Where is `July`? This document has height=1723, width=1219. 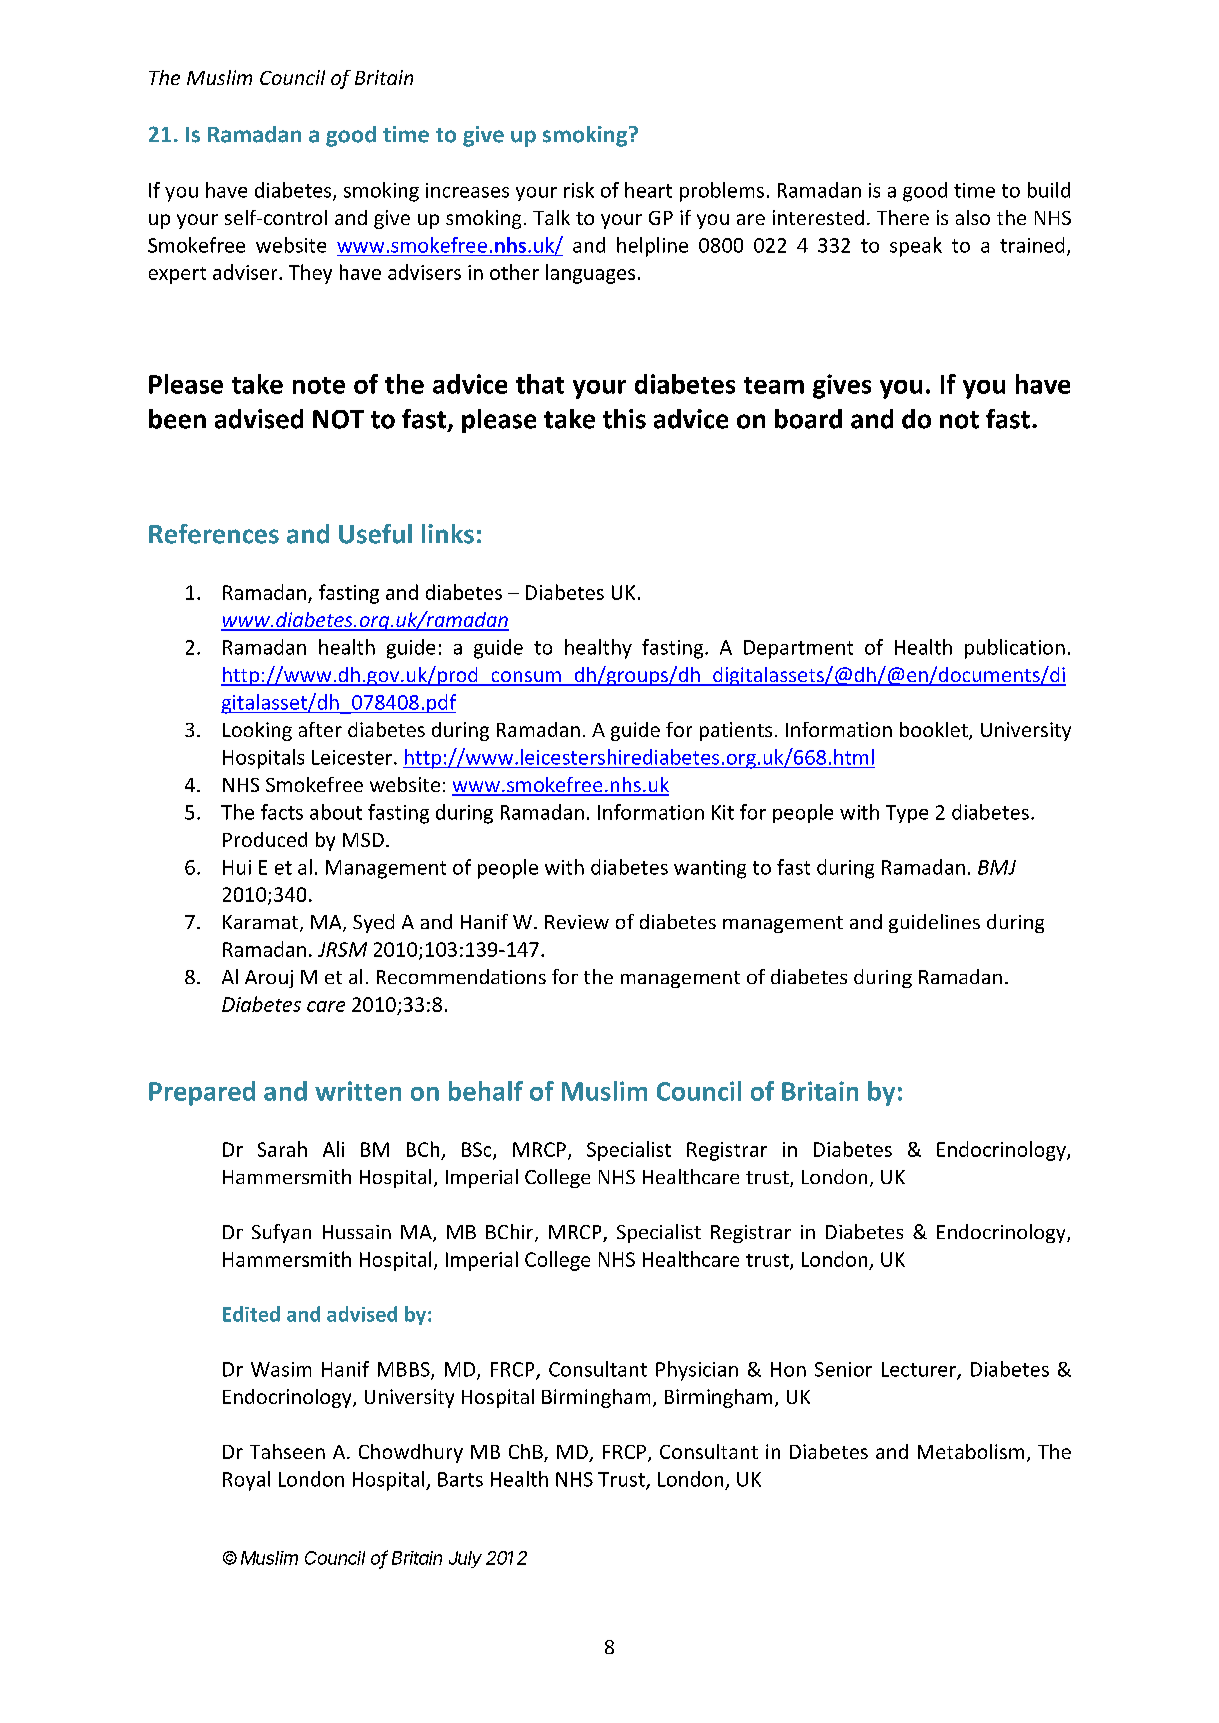 July is located at coordinates (465, 1559).
